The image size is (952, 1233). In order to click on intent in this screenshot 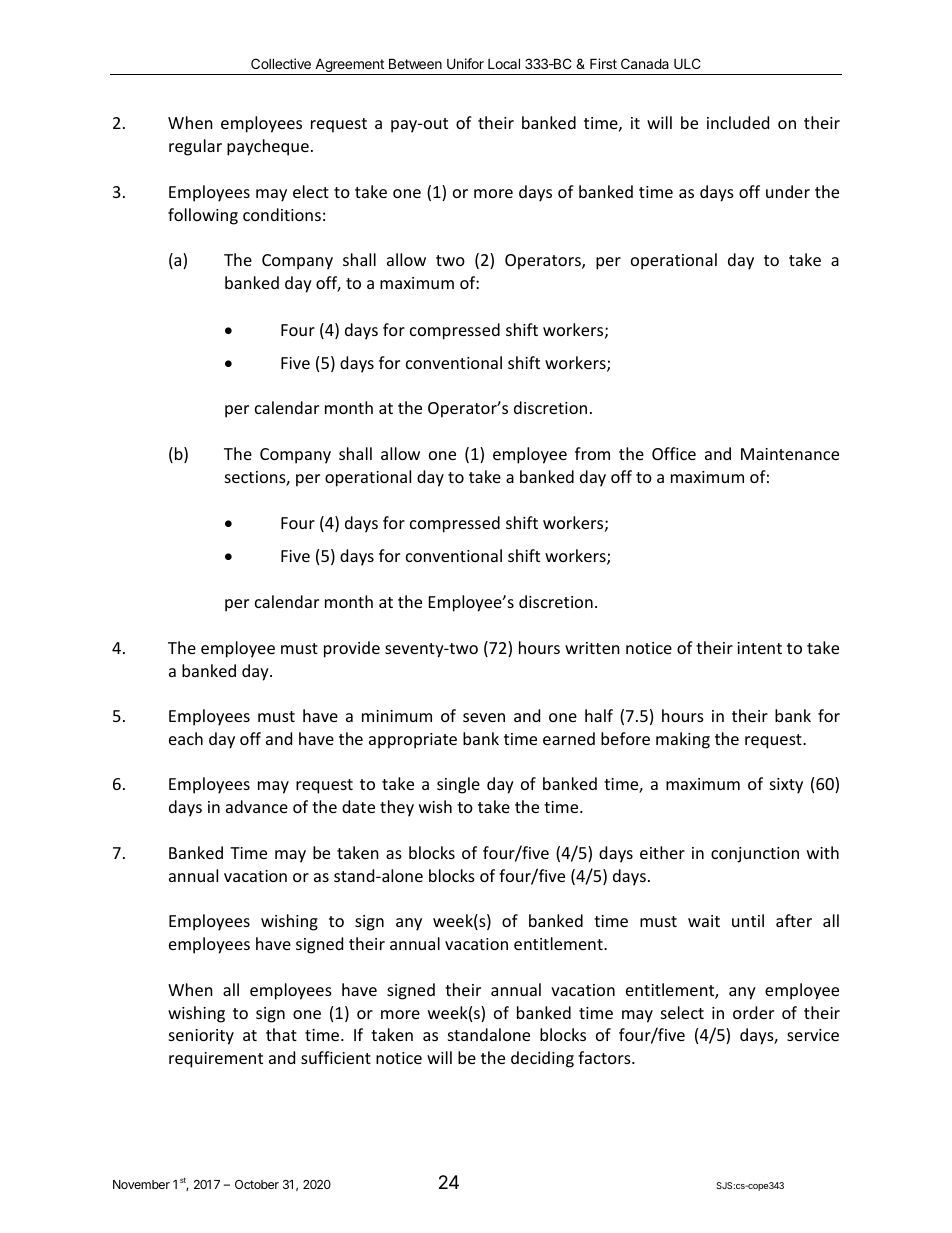, I will do `click(759, 648)`.
